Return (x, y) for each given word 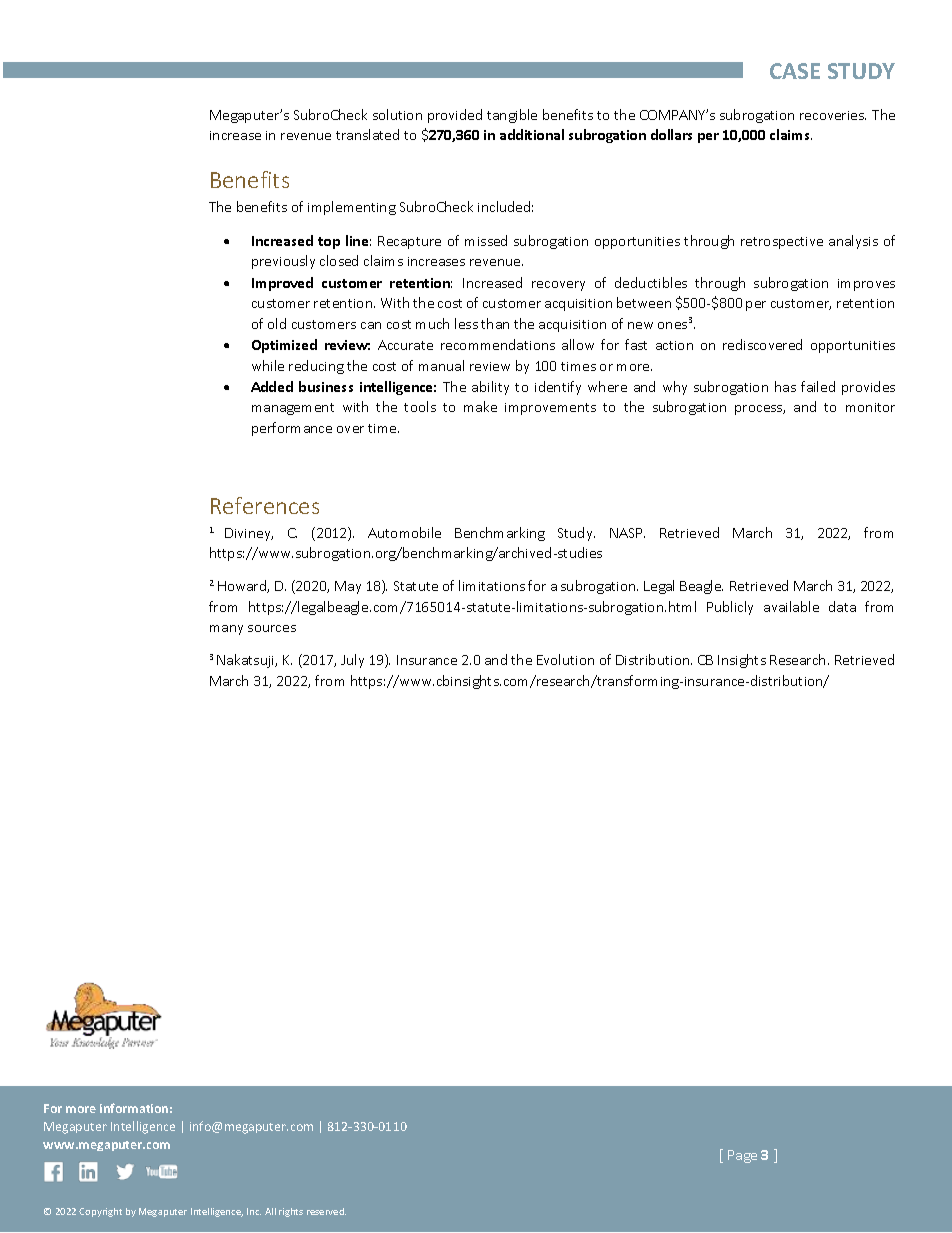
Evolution (565, 659)
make (480, 406)
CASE (795, 71)
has (785, 386)
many (226, 630)
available (791, 606)
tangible (512, 116)
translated (367, 134)
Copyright (100, 1212)
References (265, 505)
